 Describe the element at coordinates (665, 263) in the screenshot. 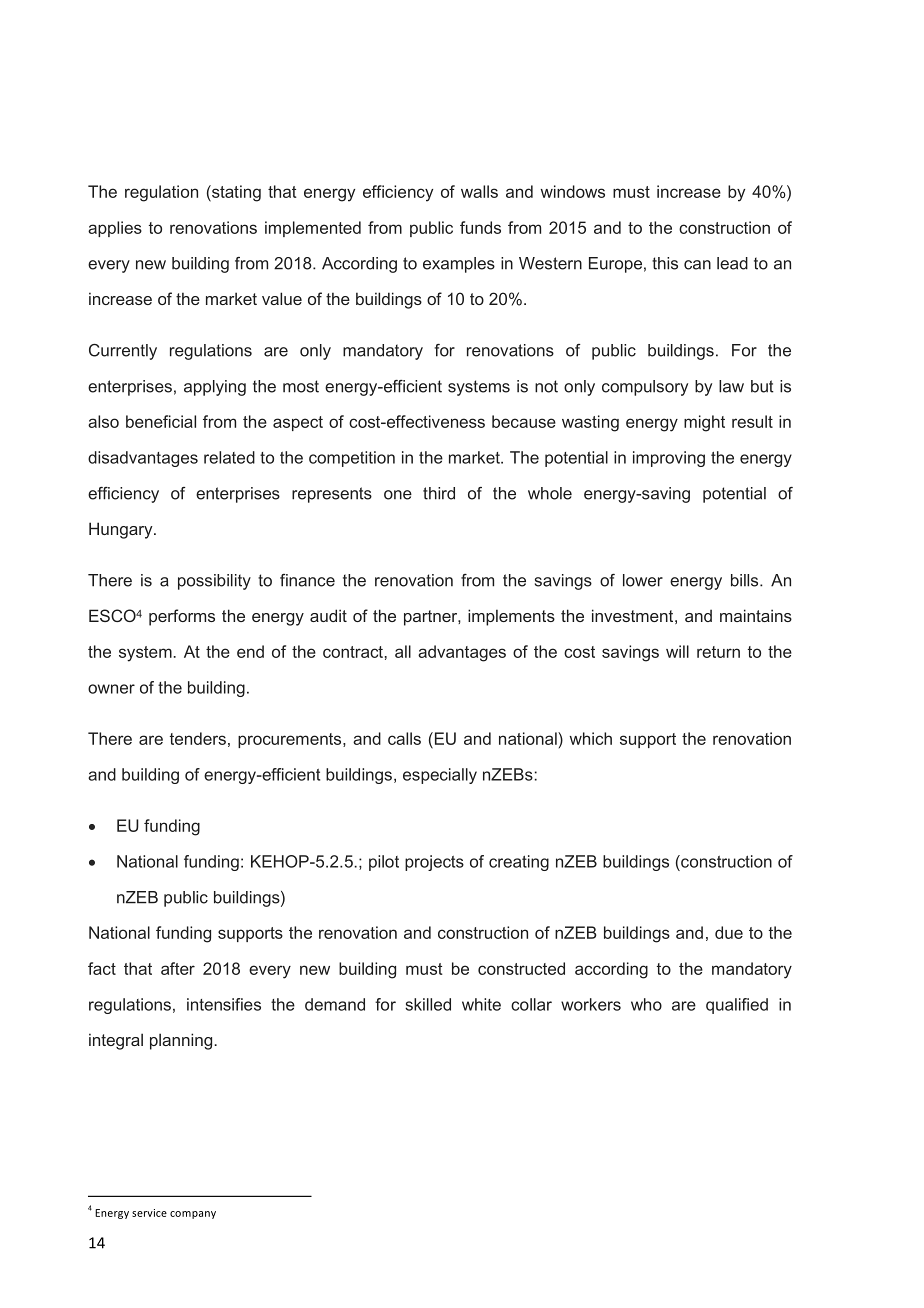

I see `this` at that location.
